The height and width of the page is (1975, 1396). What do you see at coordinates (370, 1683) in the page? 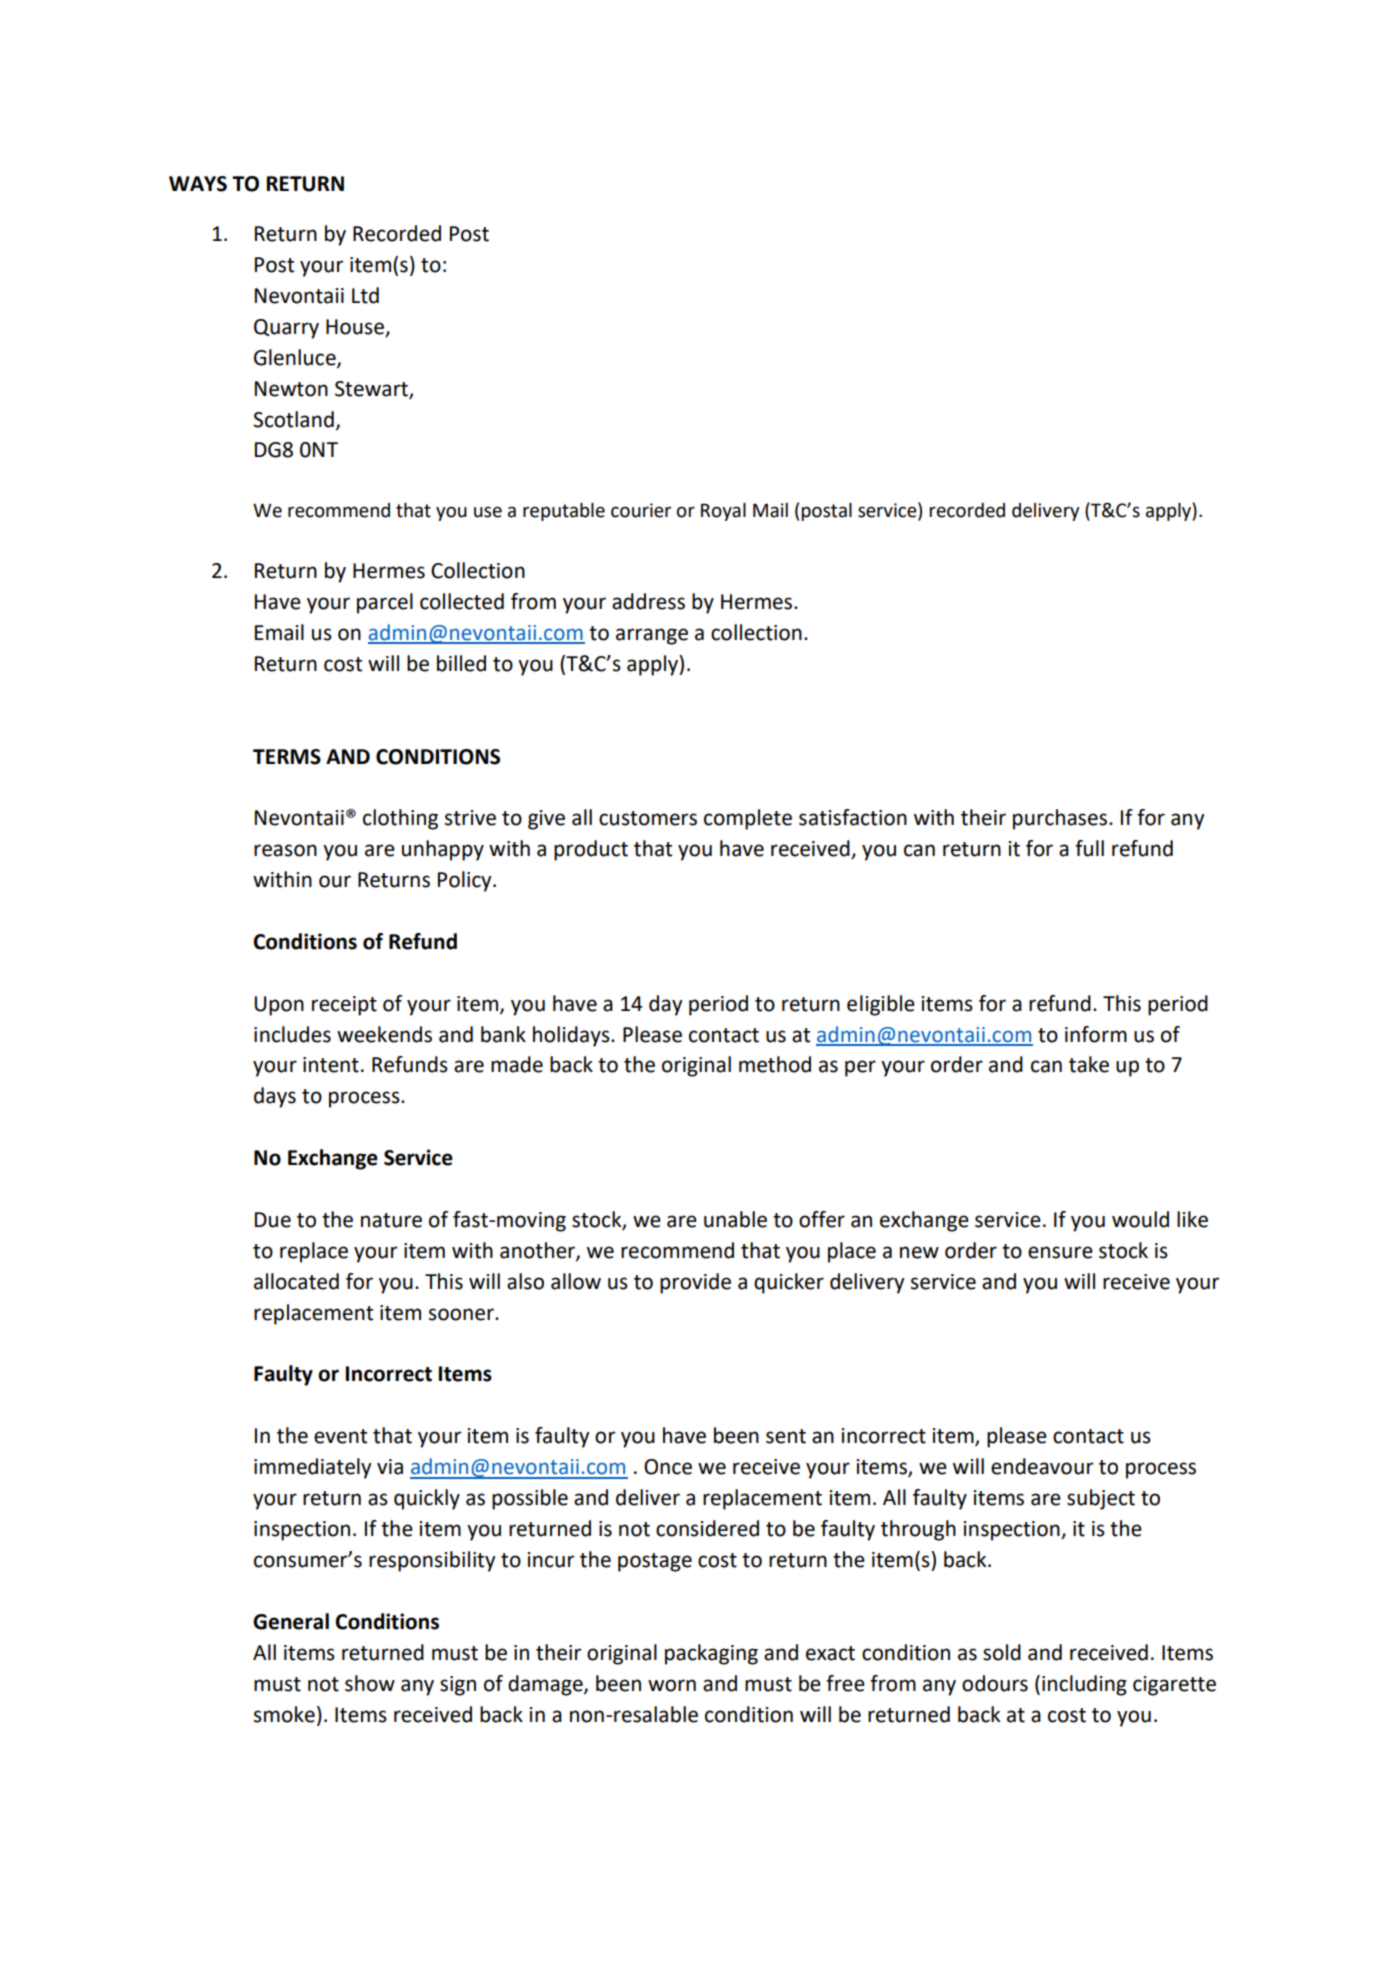
I see `show` at bounding box center [370, 1683].
